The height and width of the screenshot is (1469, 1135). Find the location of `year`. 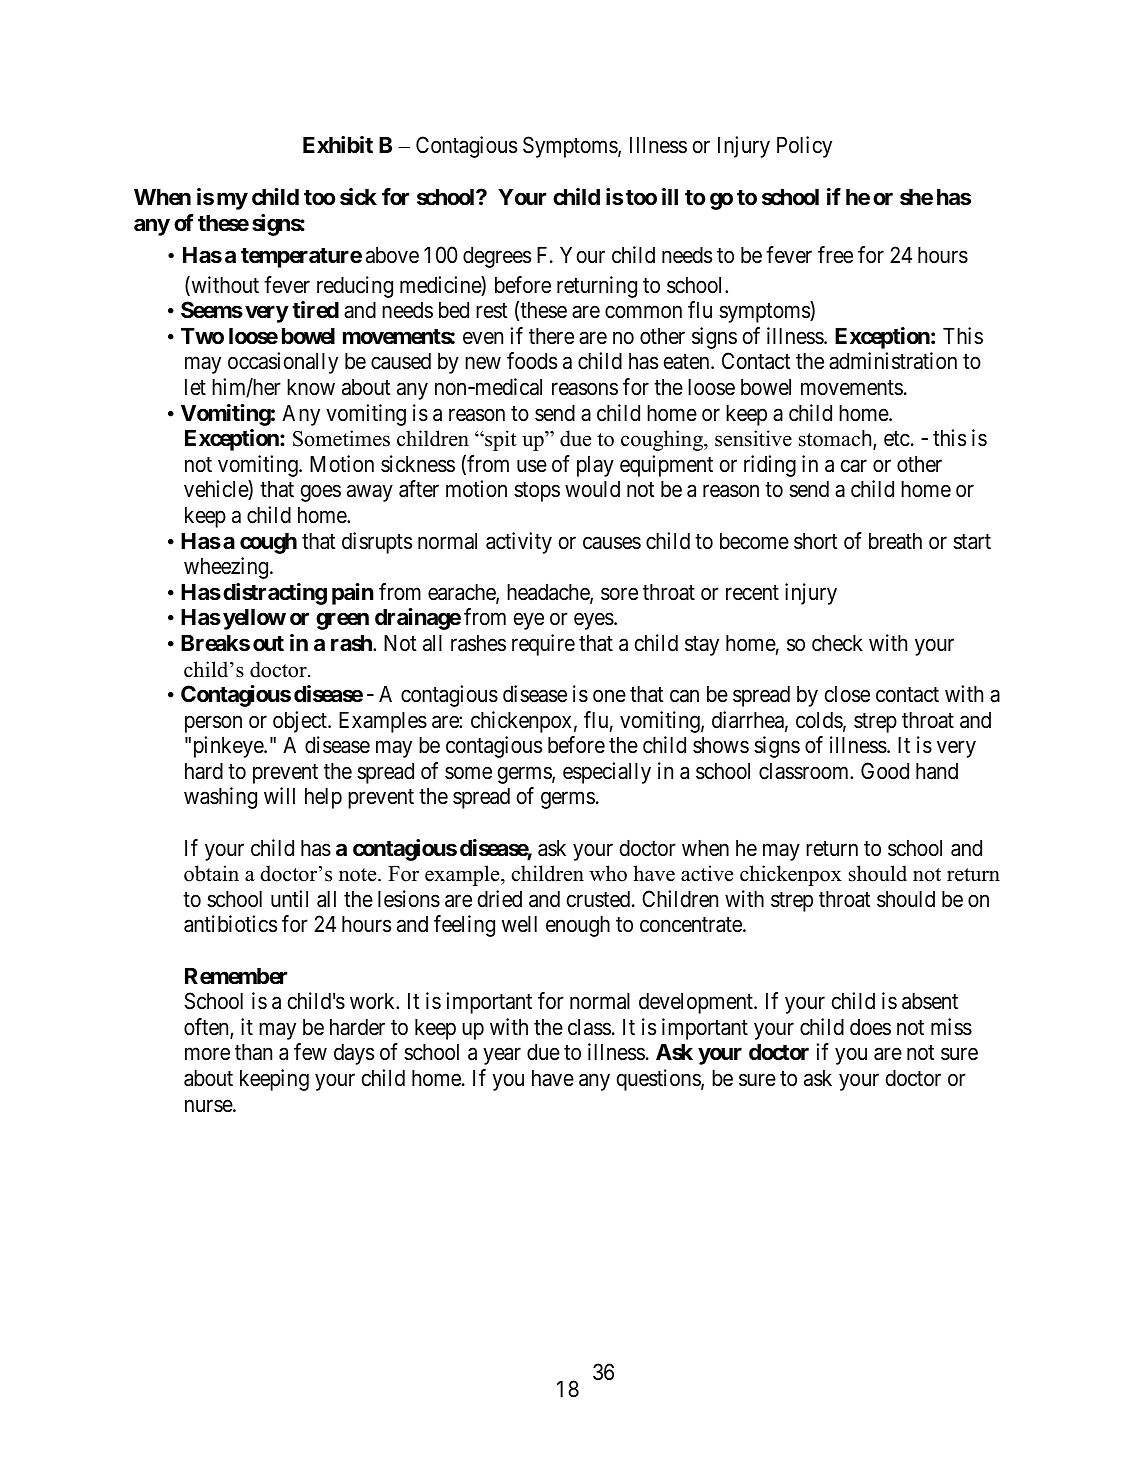

year is located at coordinates (502, 1056).
